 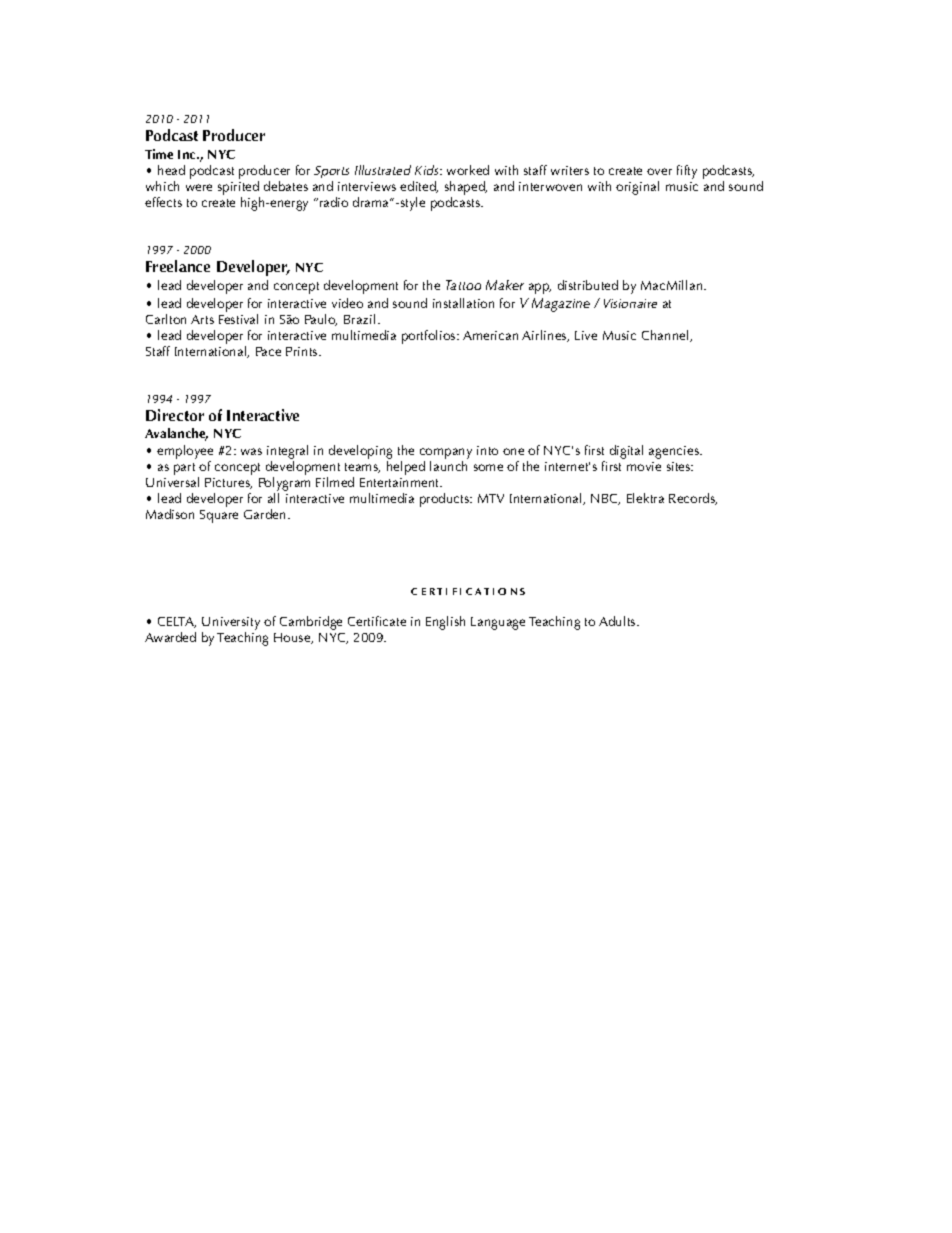 I want to click on English, so click(x=445, y=623).
